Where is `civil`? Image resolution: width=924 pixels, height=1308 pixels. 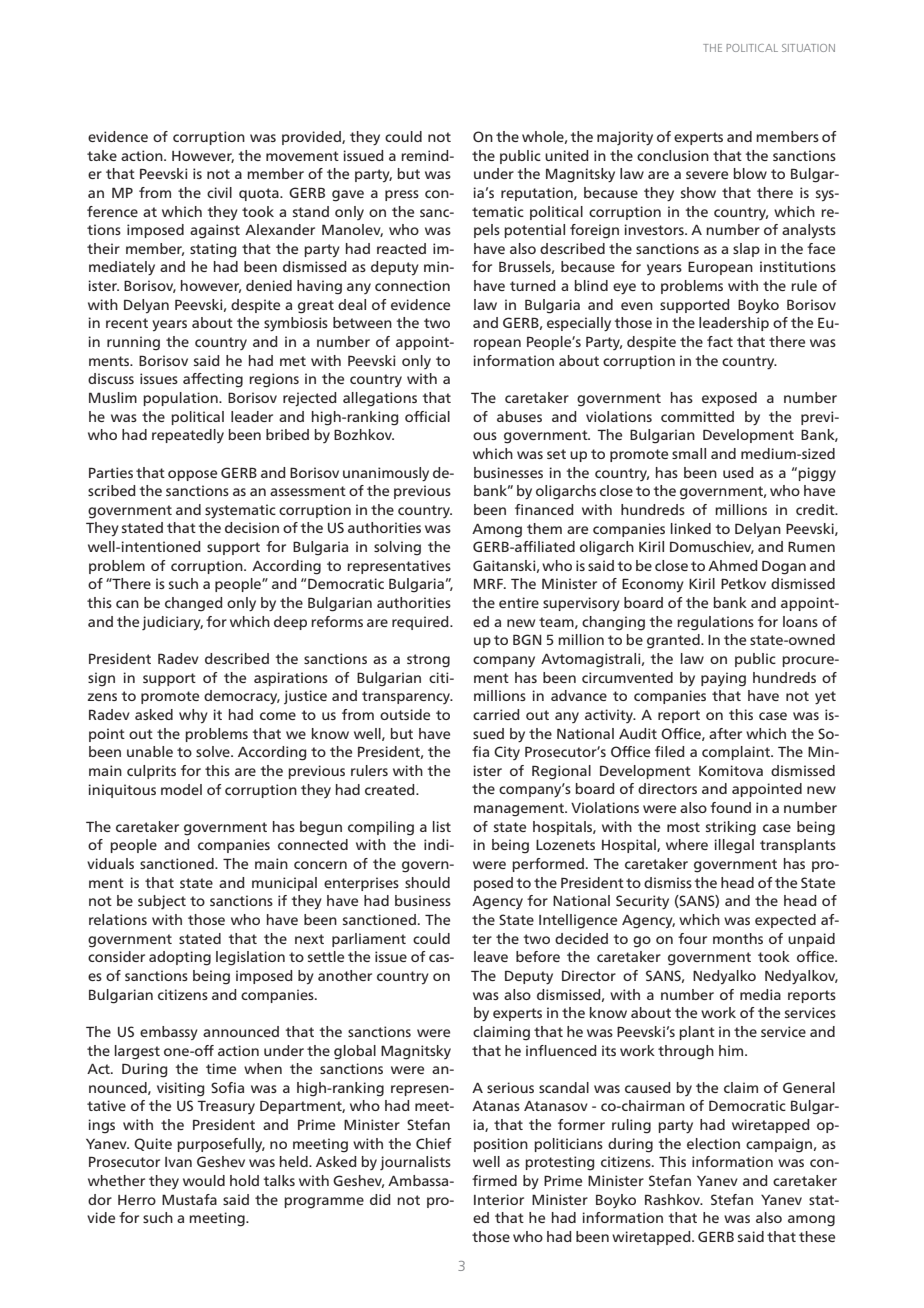
civil is located at coordinates (219, 192).
